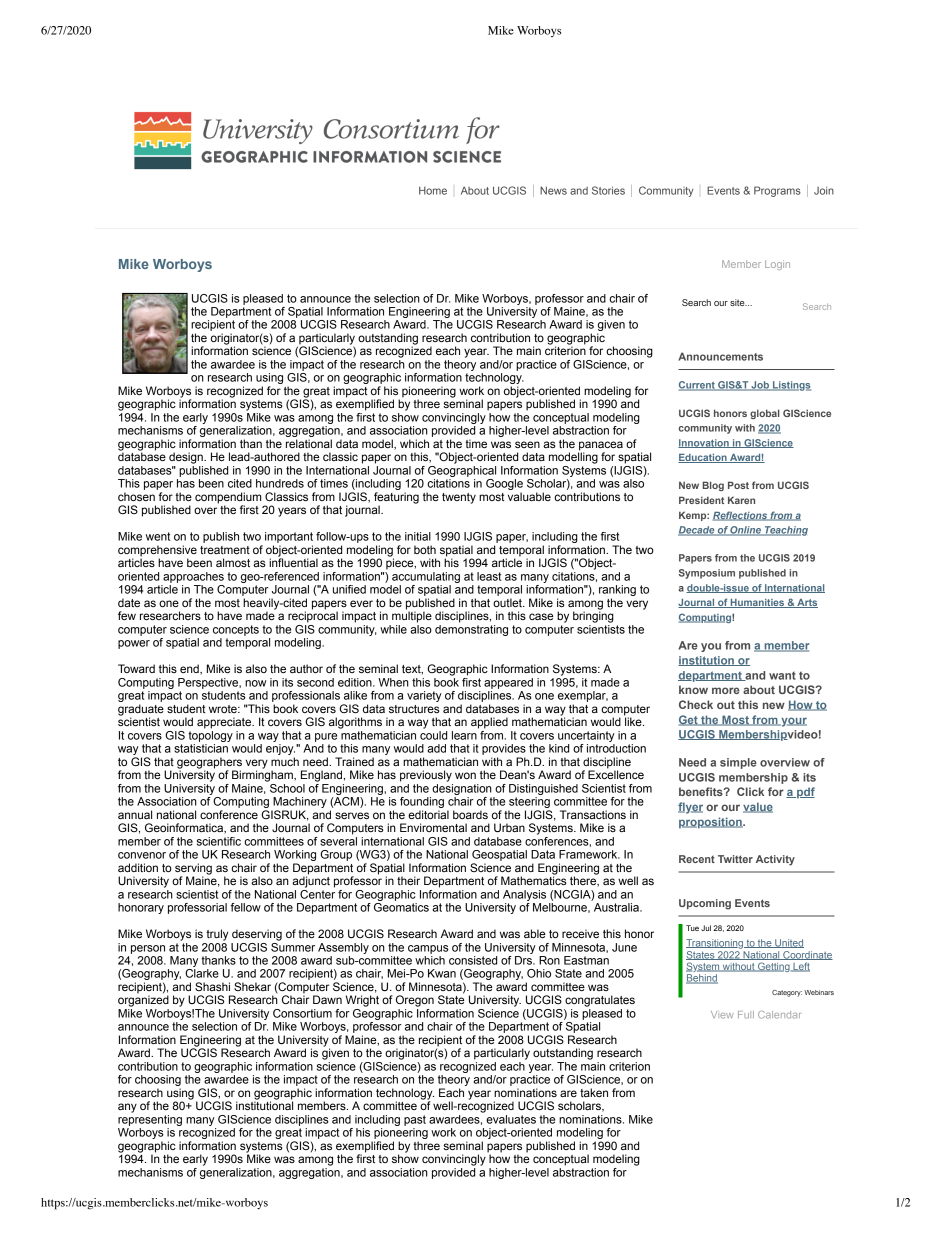 The height and width of the screenshot is (1233, 952). I want to click on geographers, so click(209, 764).
